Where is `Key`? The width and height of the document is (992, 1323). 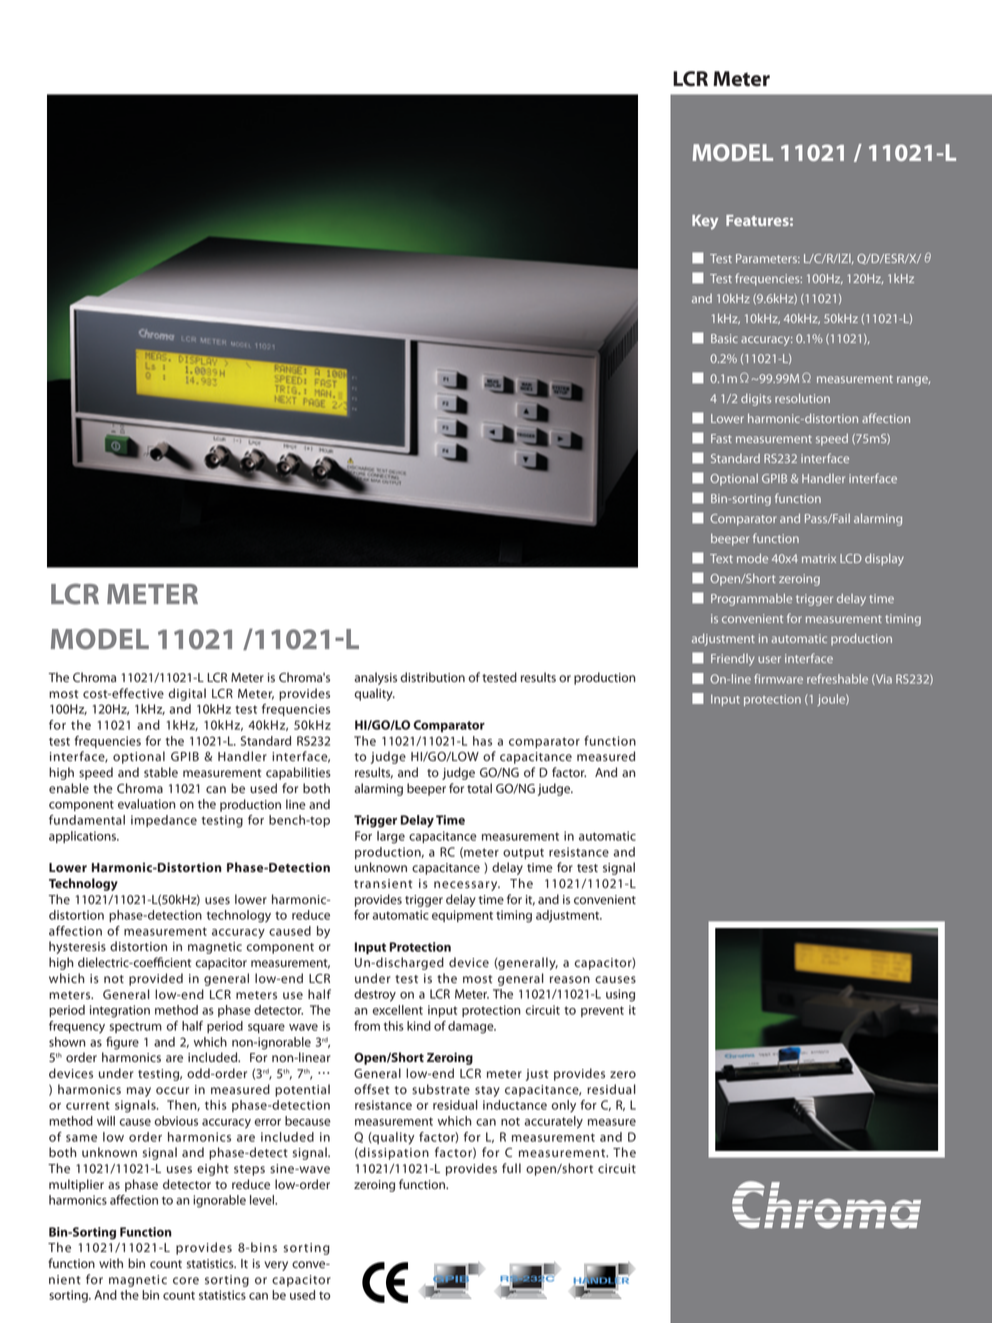
Key is located at coordinates (705, 222).
